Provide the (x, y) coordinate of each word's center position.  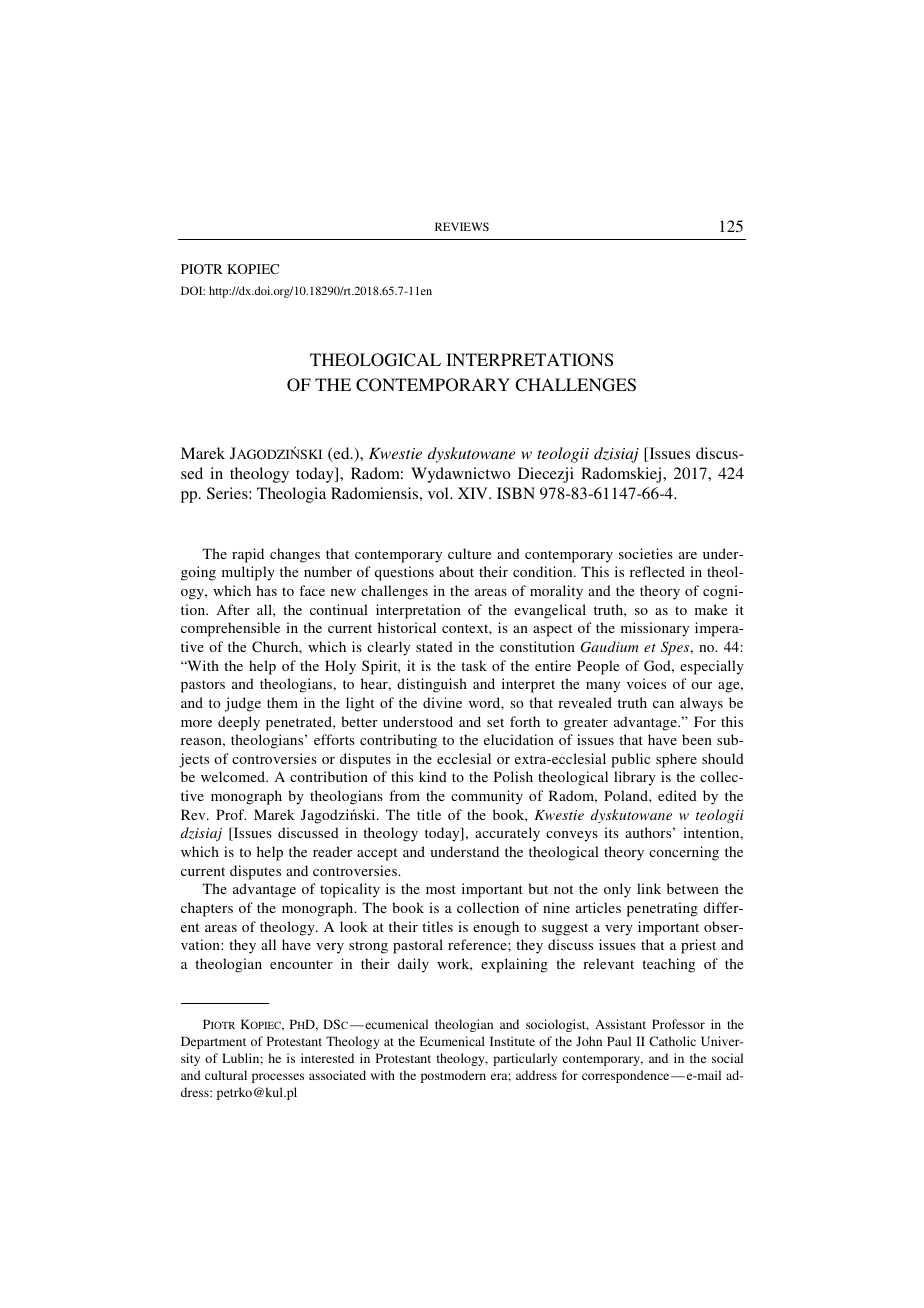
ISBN (516, 493)
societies (646, 553)
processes (278, 1078)
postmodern (453, 1076)
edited (677, 795)
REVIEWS (462, 226)
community (487, 797)
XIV (474, 493)
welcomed (234, 776)
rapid (248, 555)
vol (439, 493)
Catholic (672, 1041)
